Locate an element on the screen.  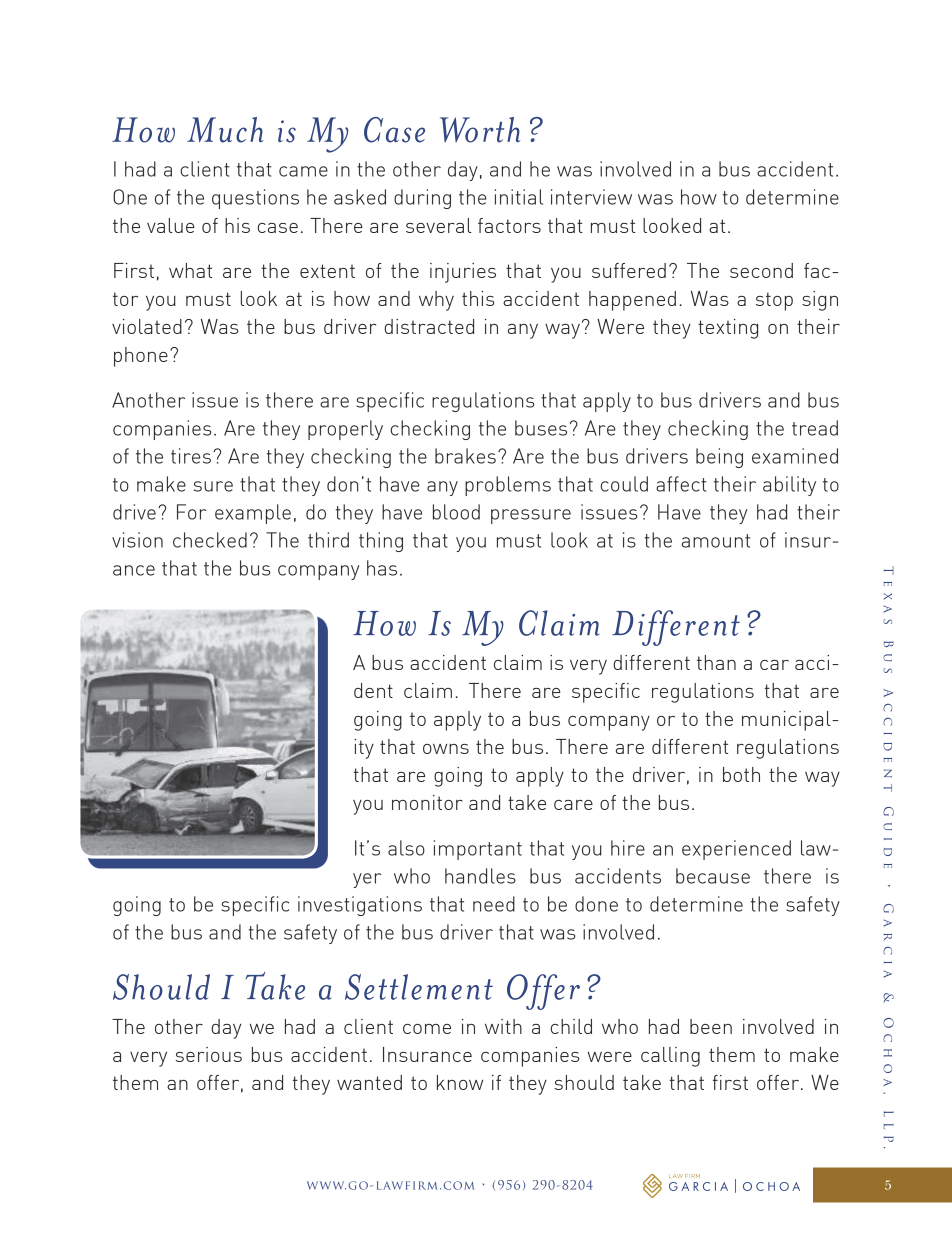
Much is located at coordinates (225, 130).
